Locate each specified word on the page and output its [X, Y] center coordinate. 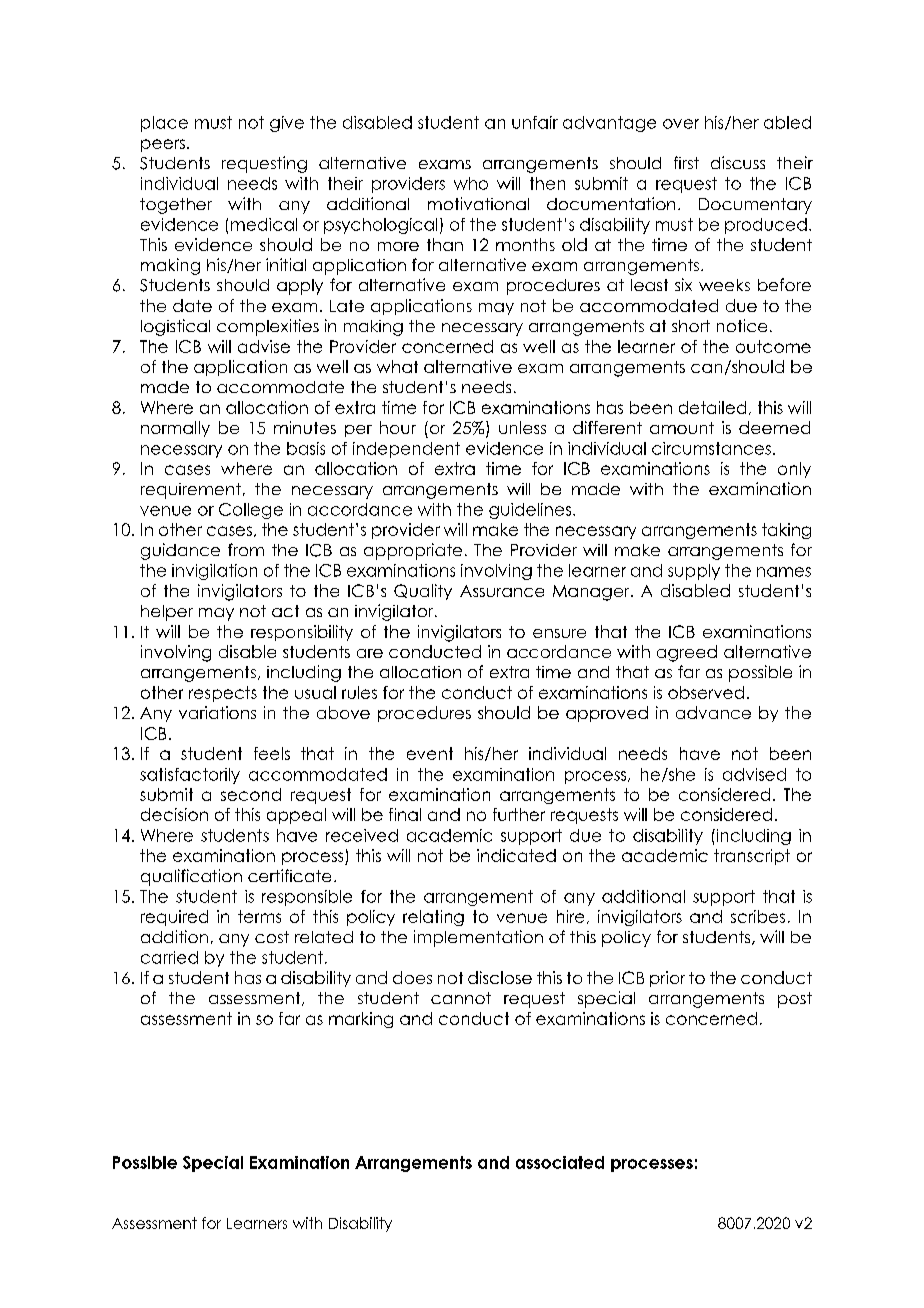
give [287, 124]
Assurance [502, 591]
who [471, 183]
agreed [687, 653]
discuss [738, 162]
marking [361, 1020]
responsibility [302, 633]
